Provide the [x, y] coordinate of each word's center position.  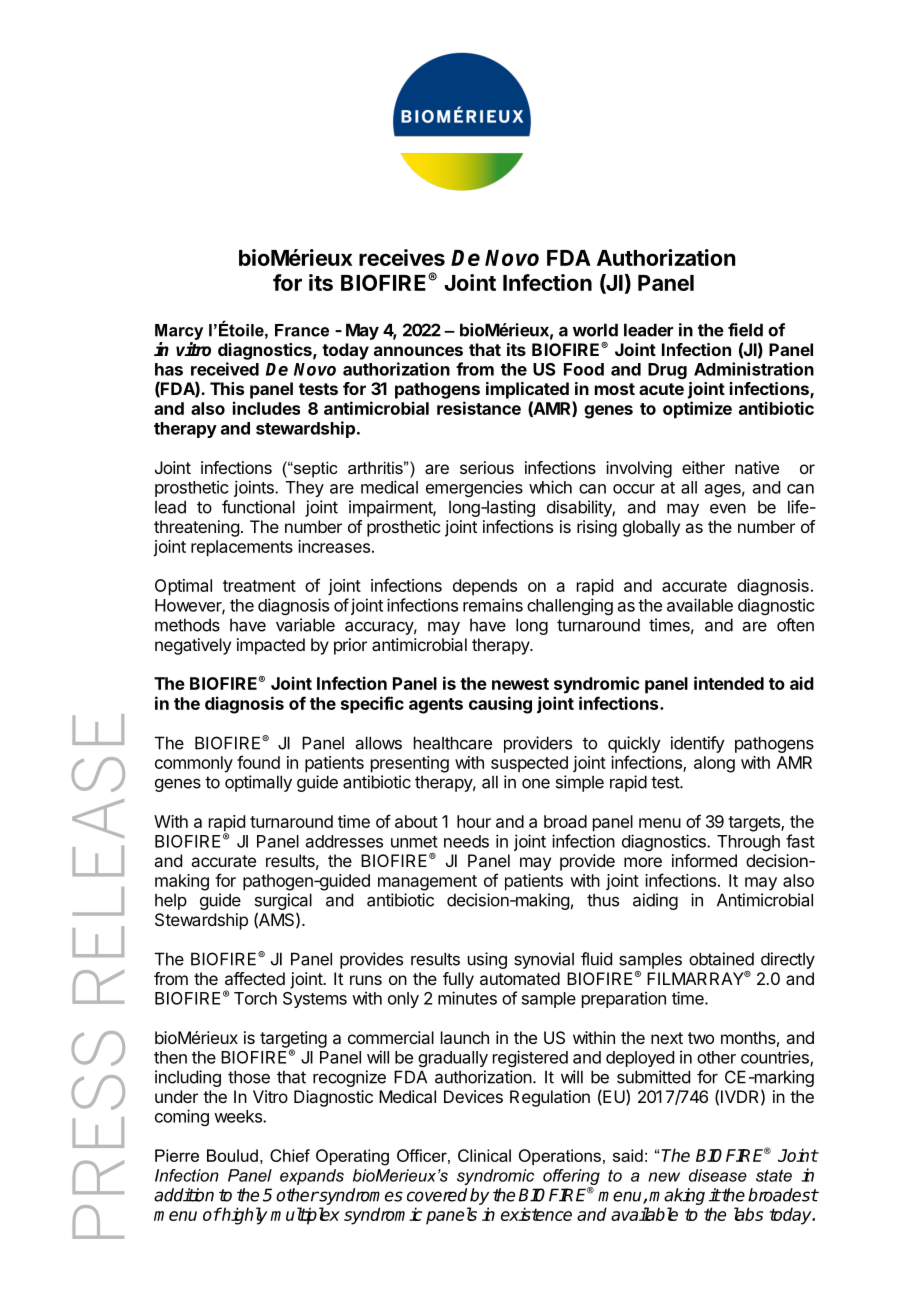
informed [704, 860]
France [302, 330]
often [795, 625]
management [427, 883]
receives [402, 257]
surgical [283, 903]
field [745, 330]
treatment [259, 586]
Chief [290, 1155]
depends [485, 587]
